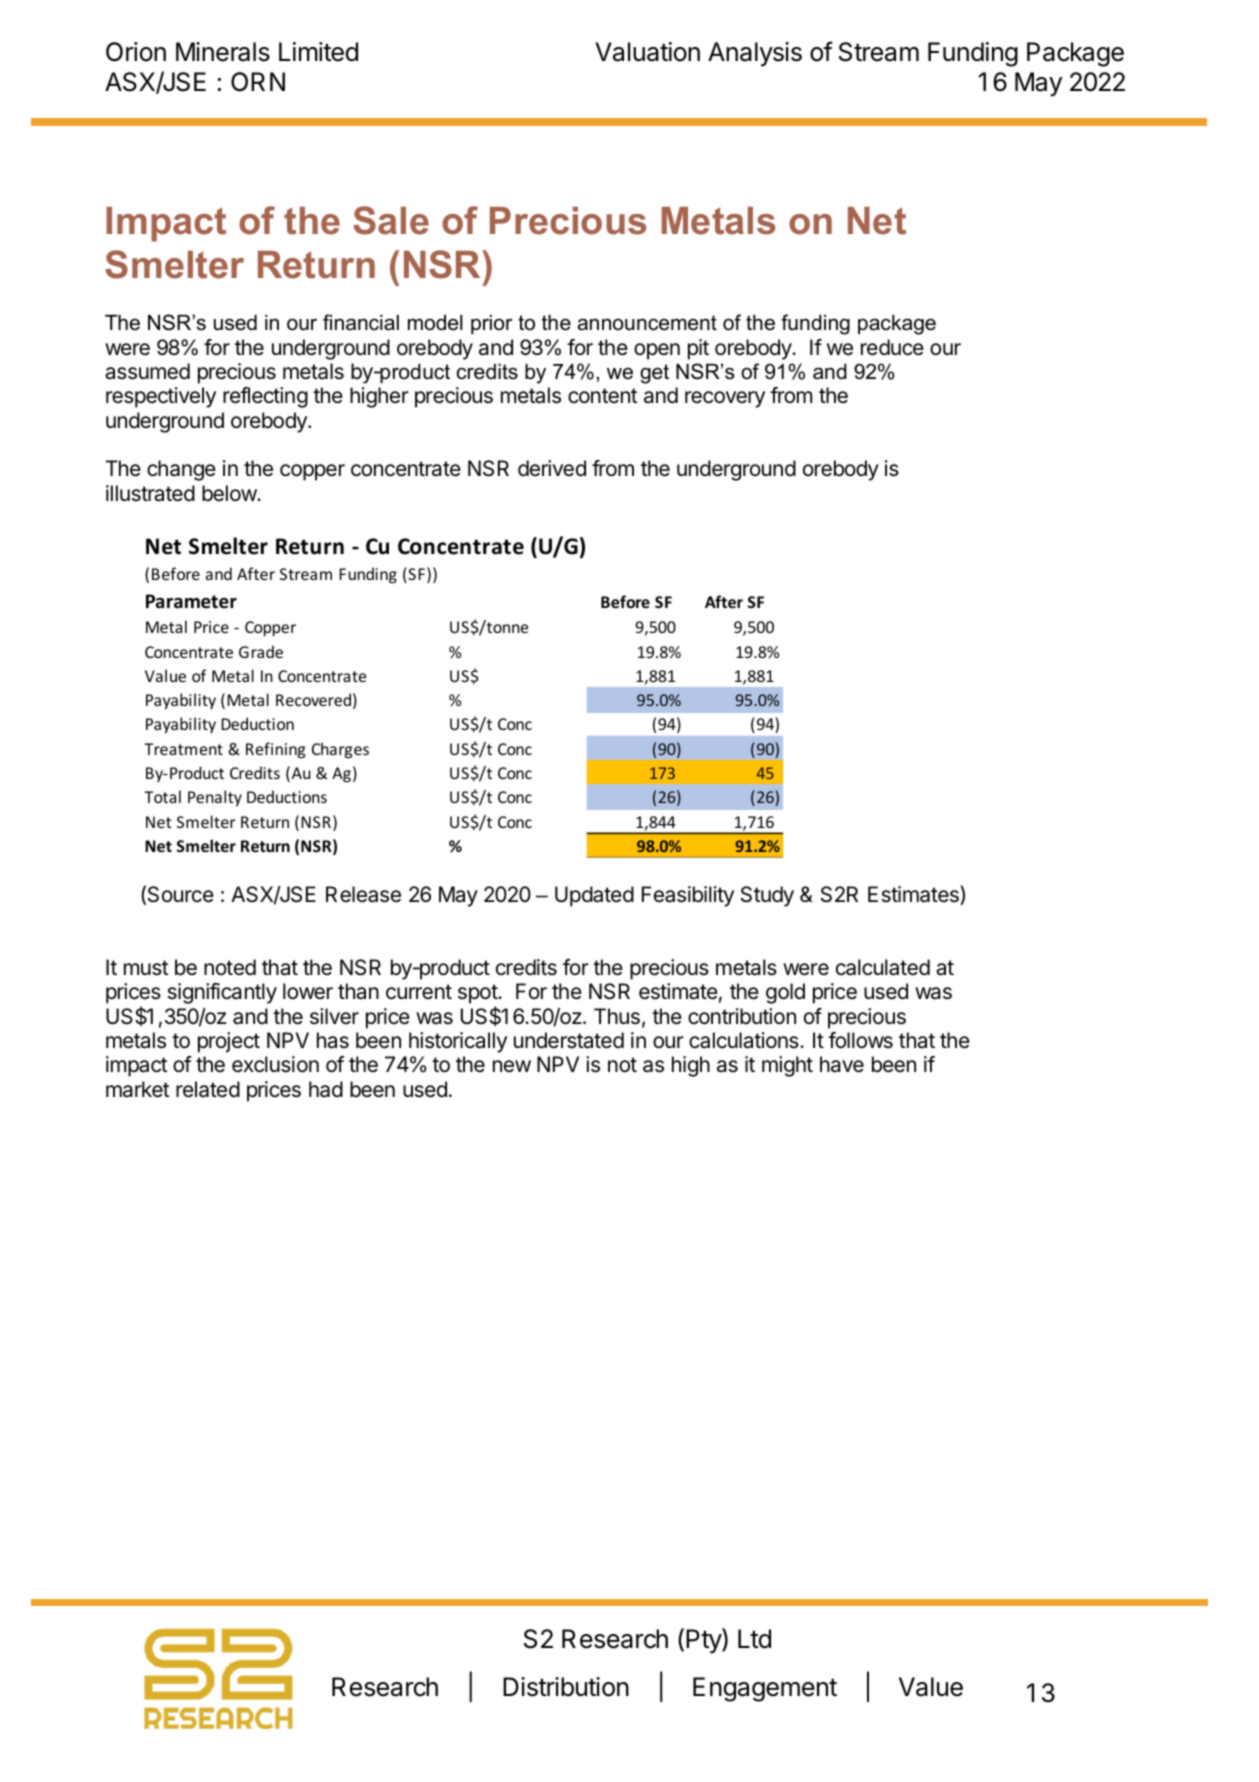  I want to click on Penalty, so click(215, 798).
